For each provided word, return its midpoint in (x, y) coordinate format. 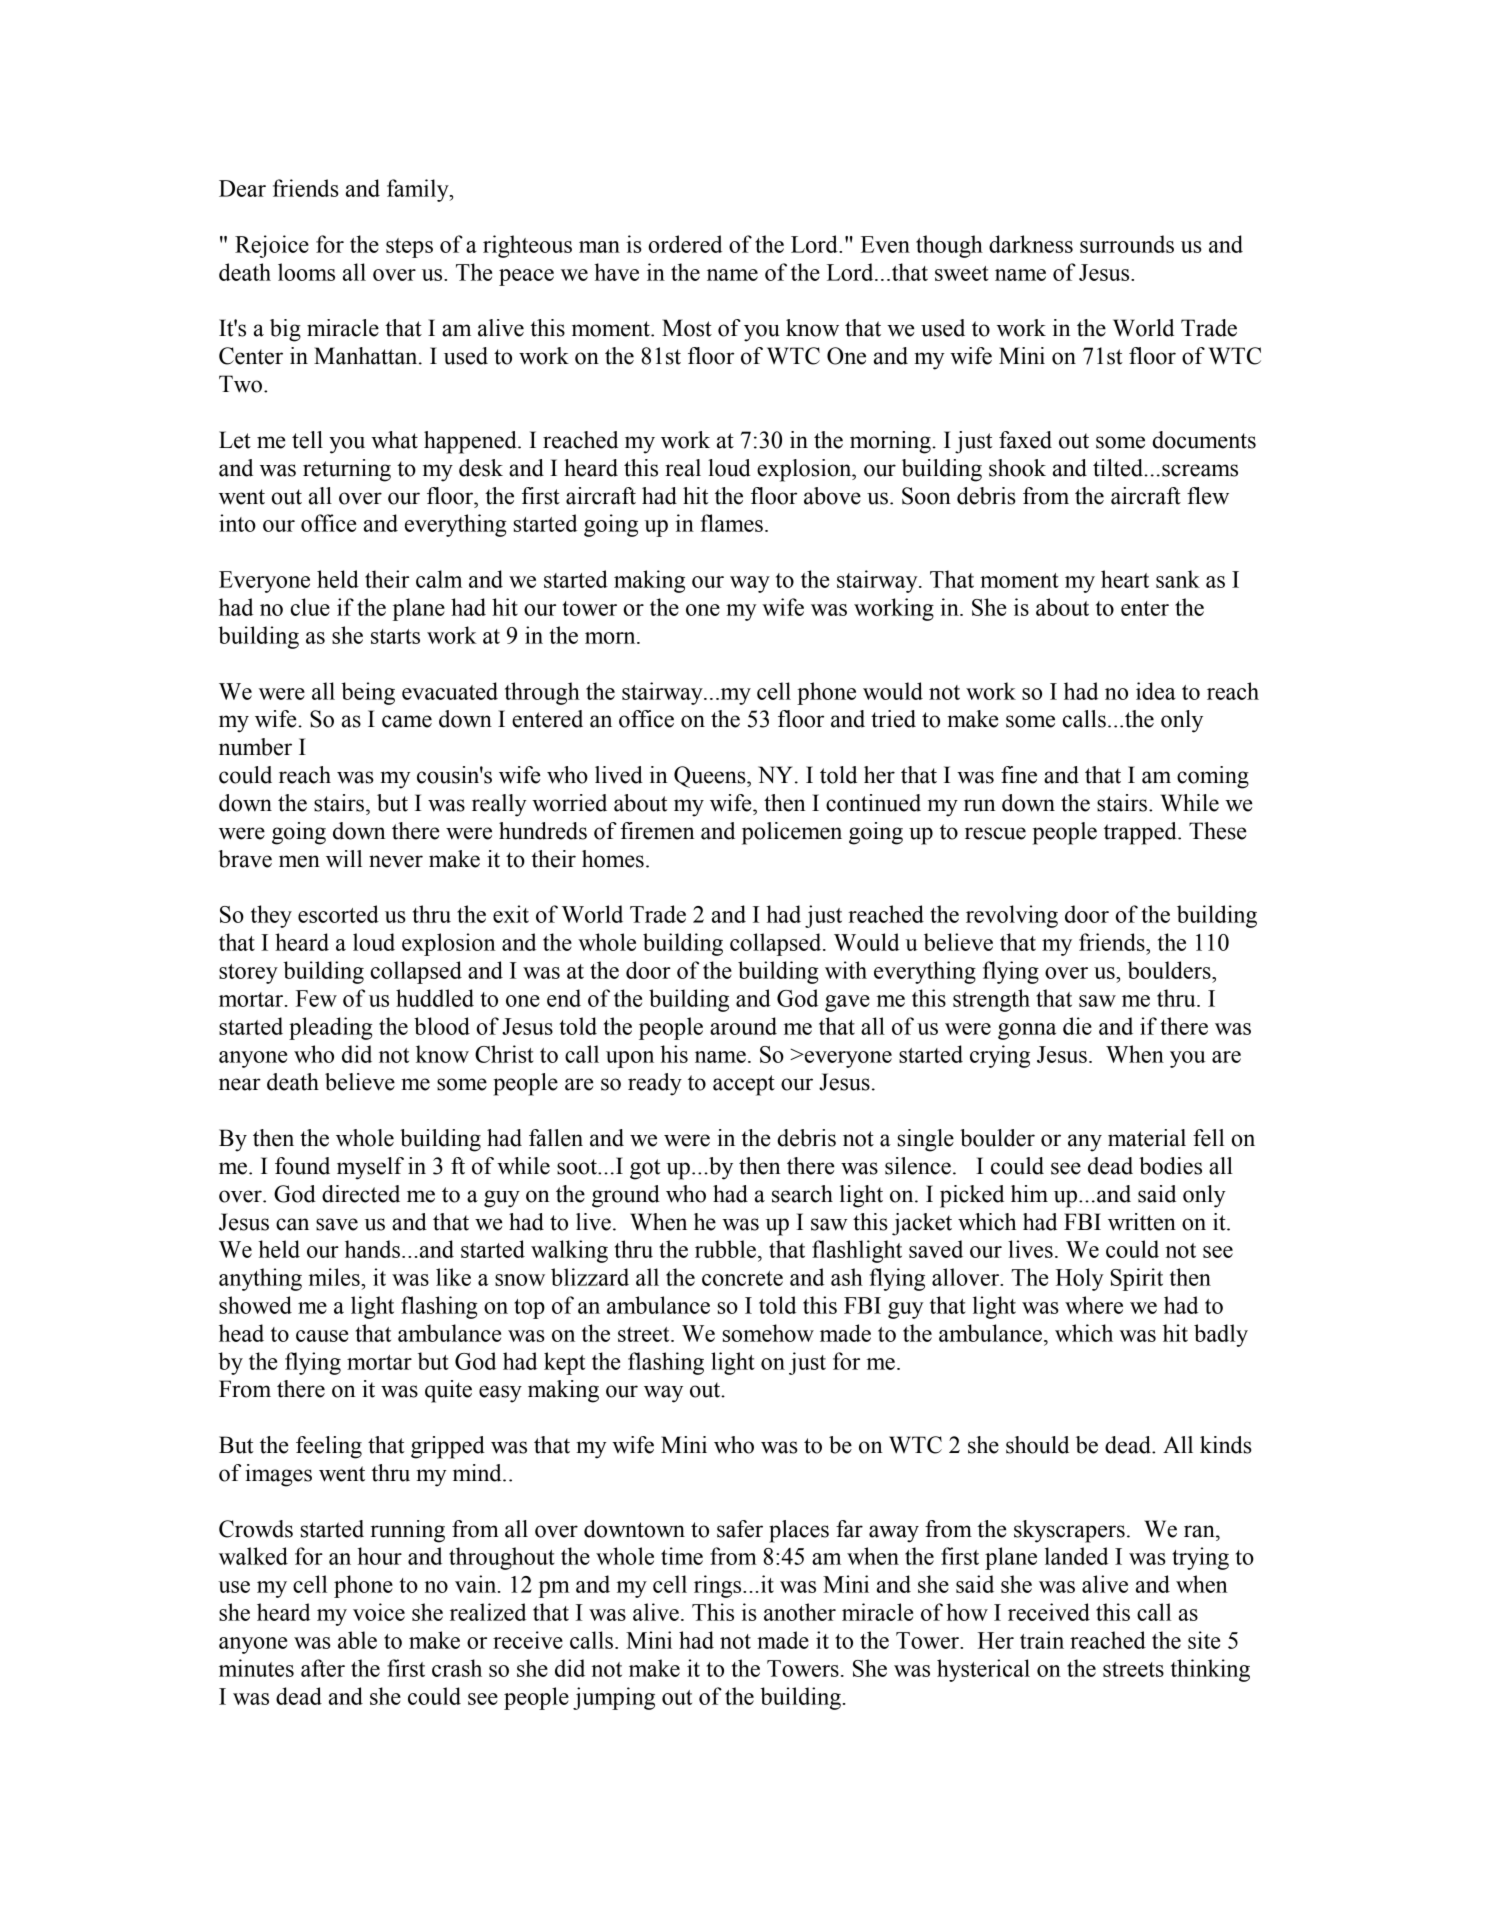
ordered (685, 244)
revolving (1012, 916)
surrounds (1127, 244)
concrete (742, 1278)
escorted (338, 914)
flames (731, 523)
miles (334, 1277)
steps (409, 248)
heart (1125, 579)
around (743, 1026)
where (1094, 1305)
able (357, 1640)
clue (310, 607)
